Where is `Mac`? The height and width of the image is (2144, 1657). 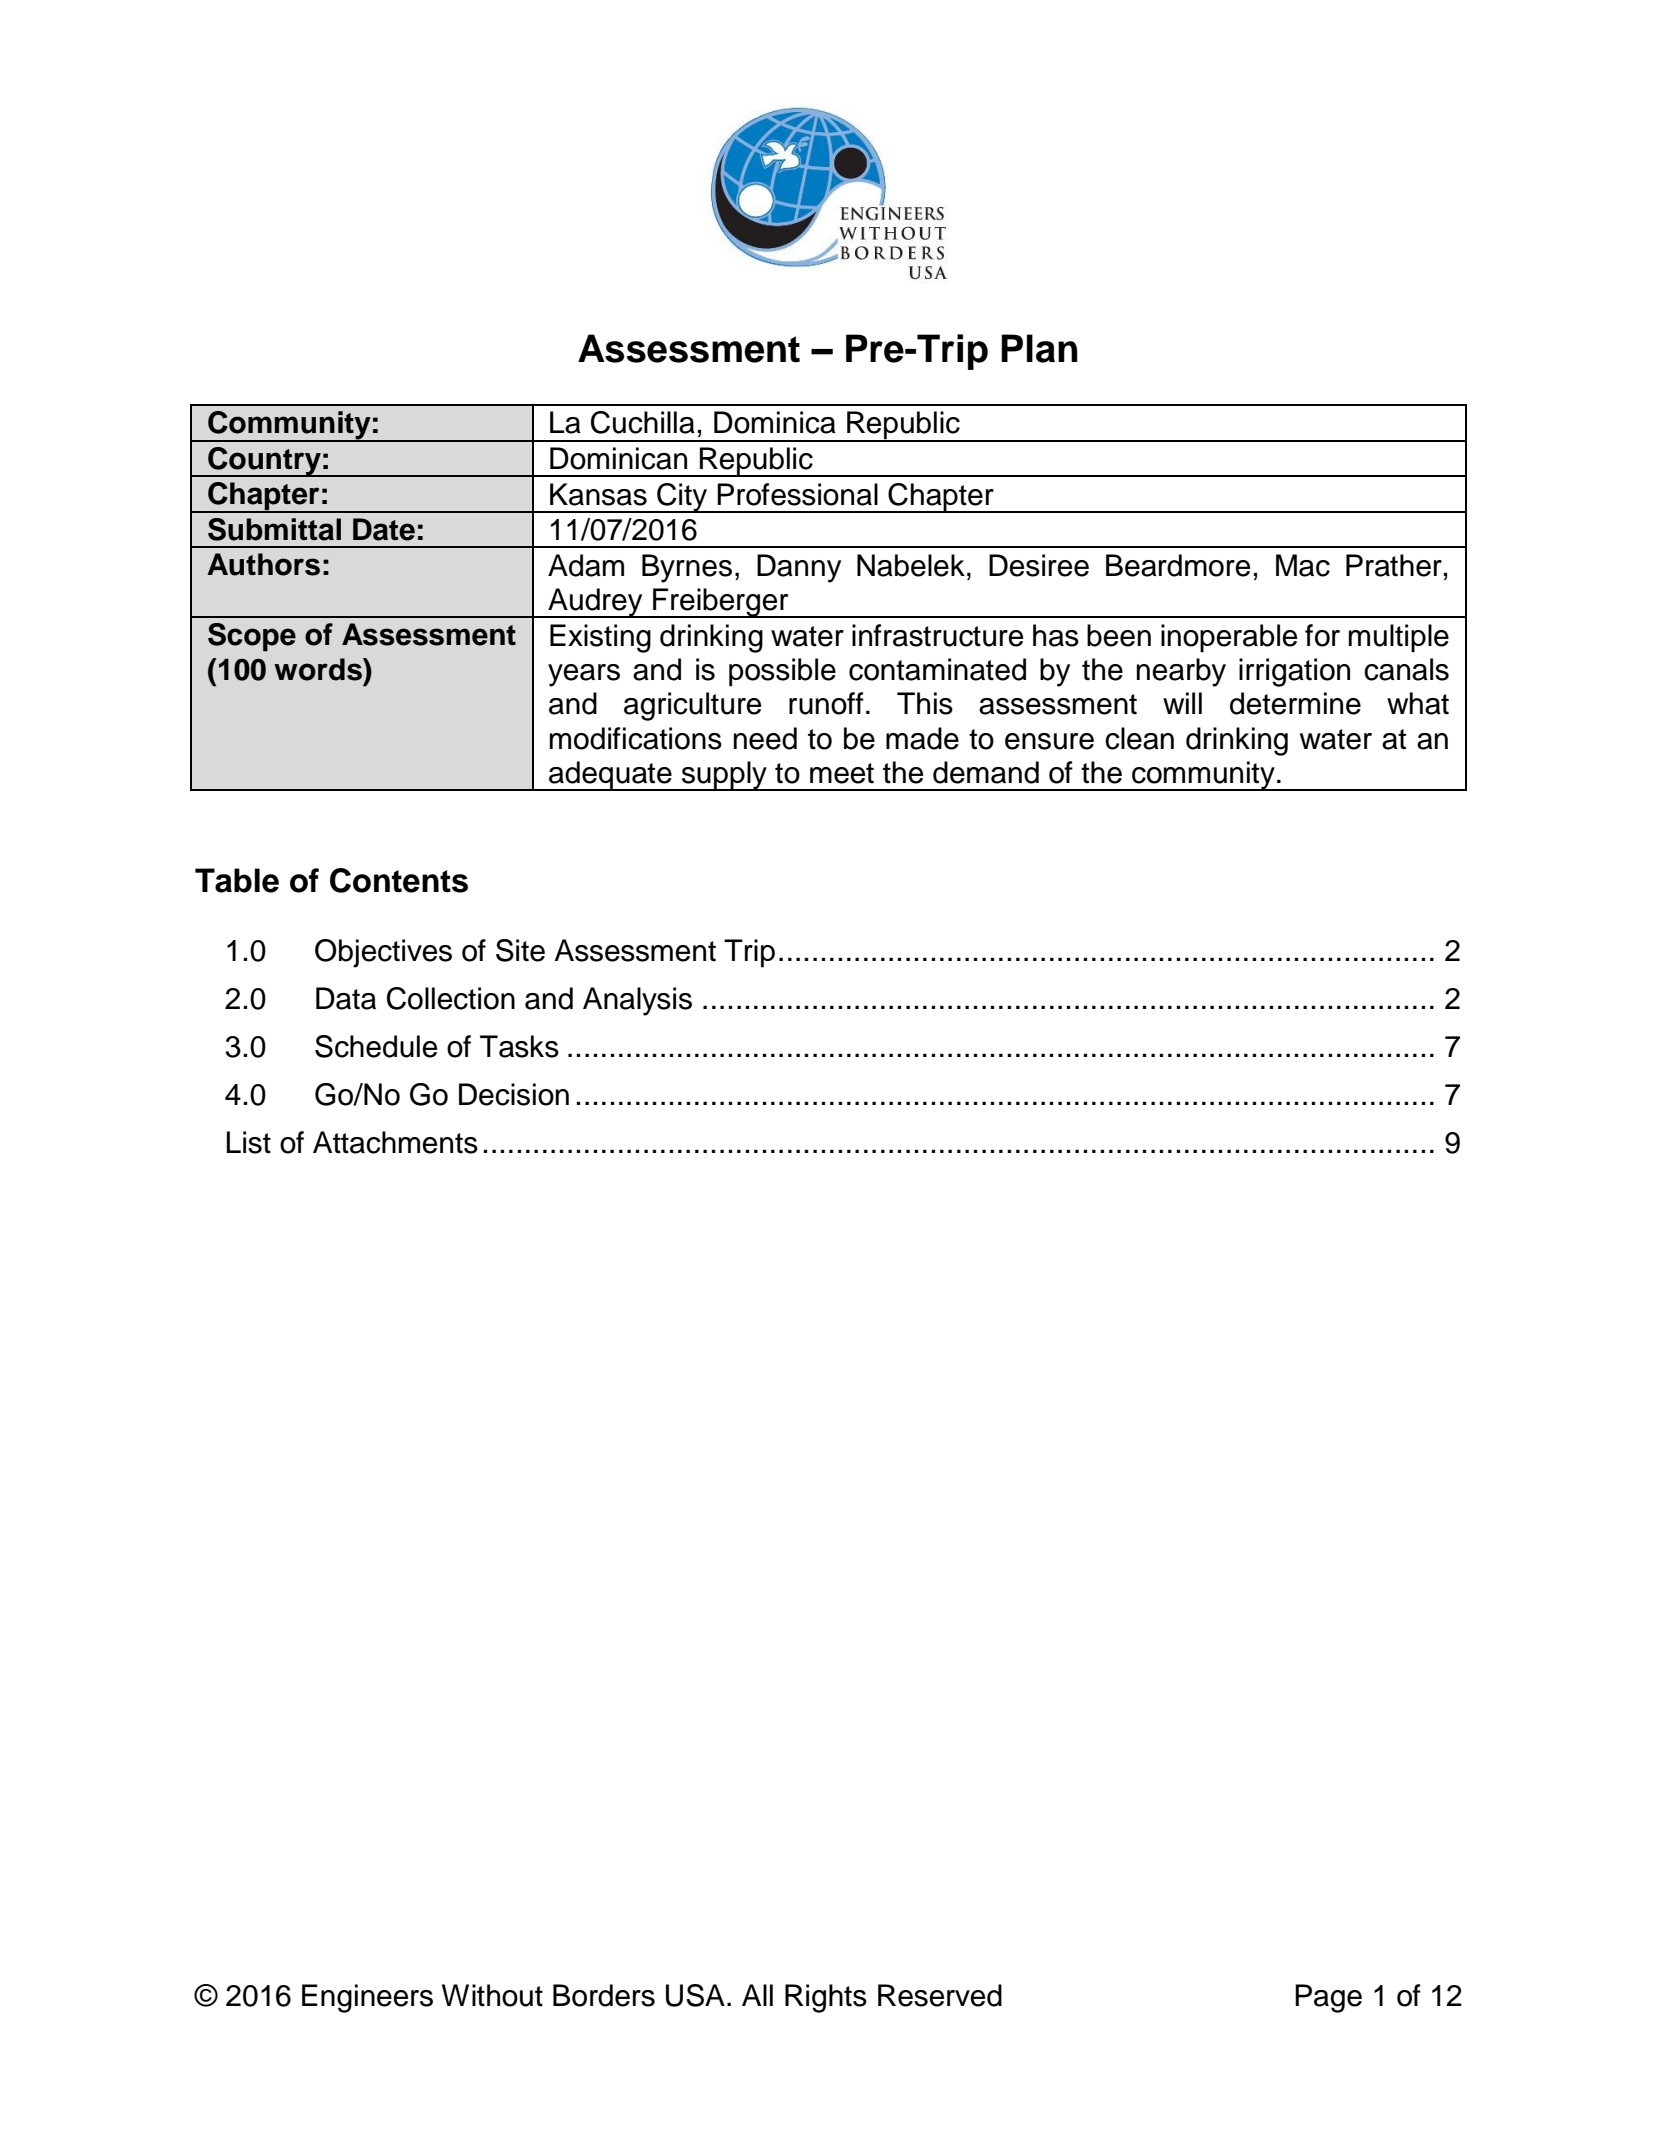 Mac is located at coordinates (1303, 565).
